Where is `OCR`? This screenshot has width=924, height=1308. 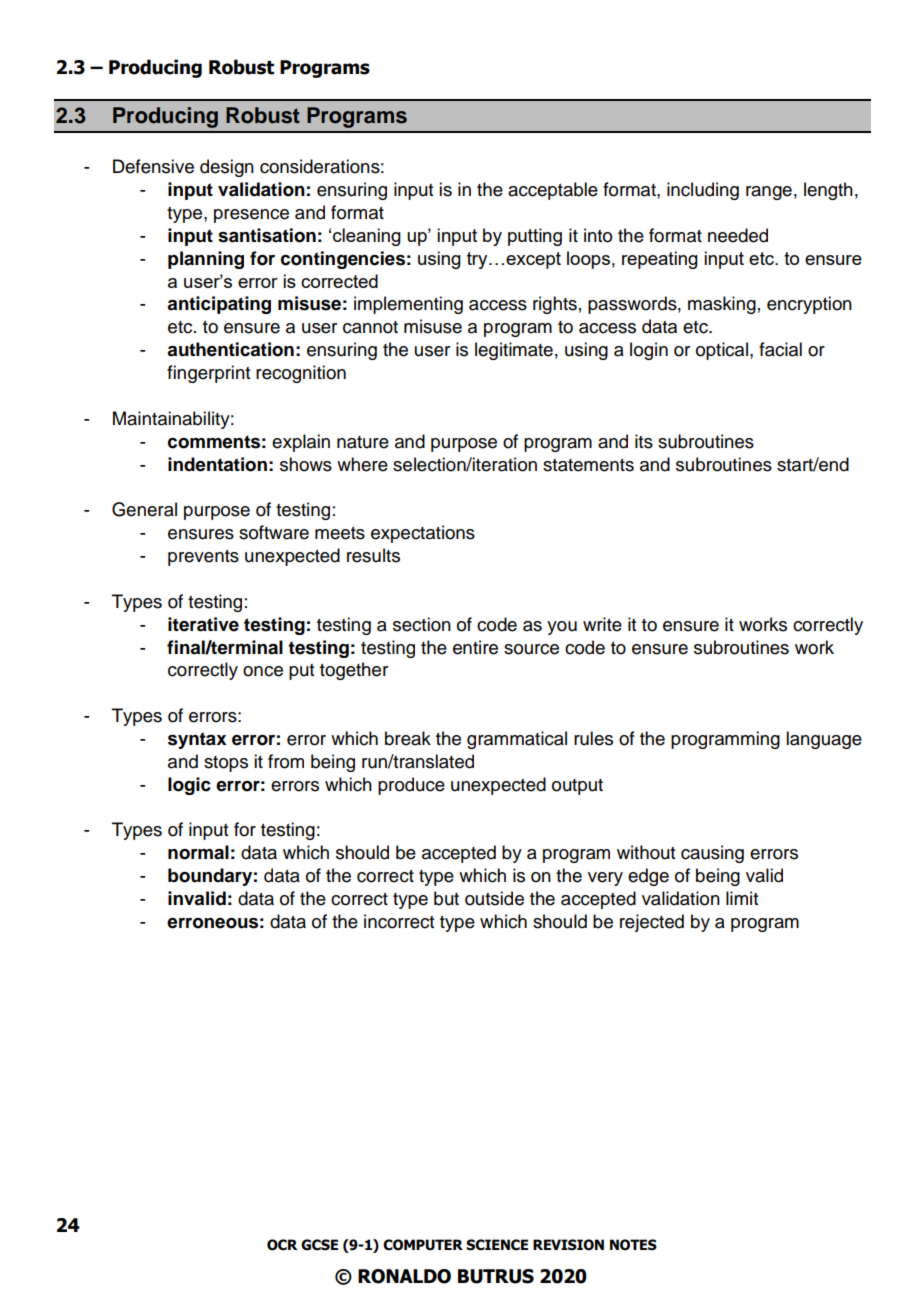
OCR is located at coordinates (282, 1245).
